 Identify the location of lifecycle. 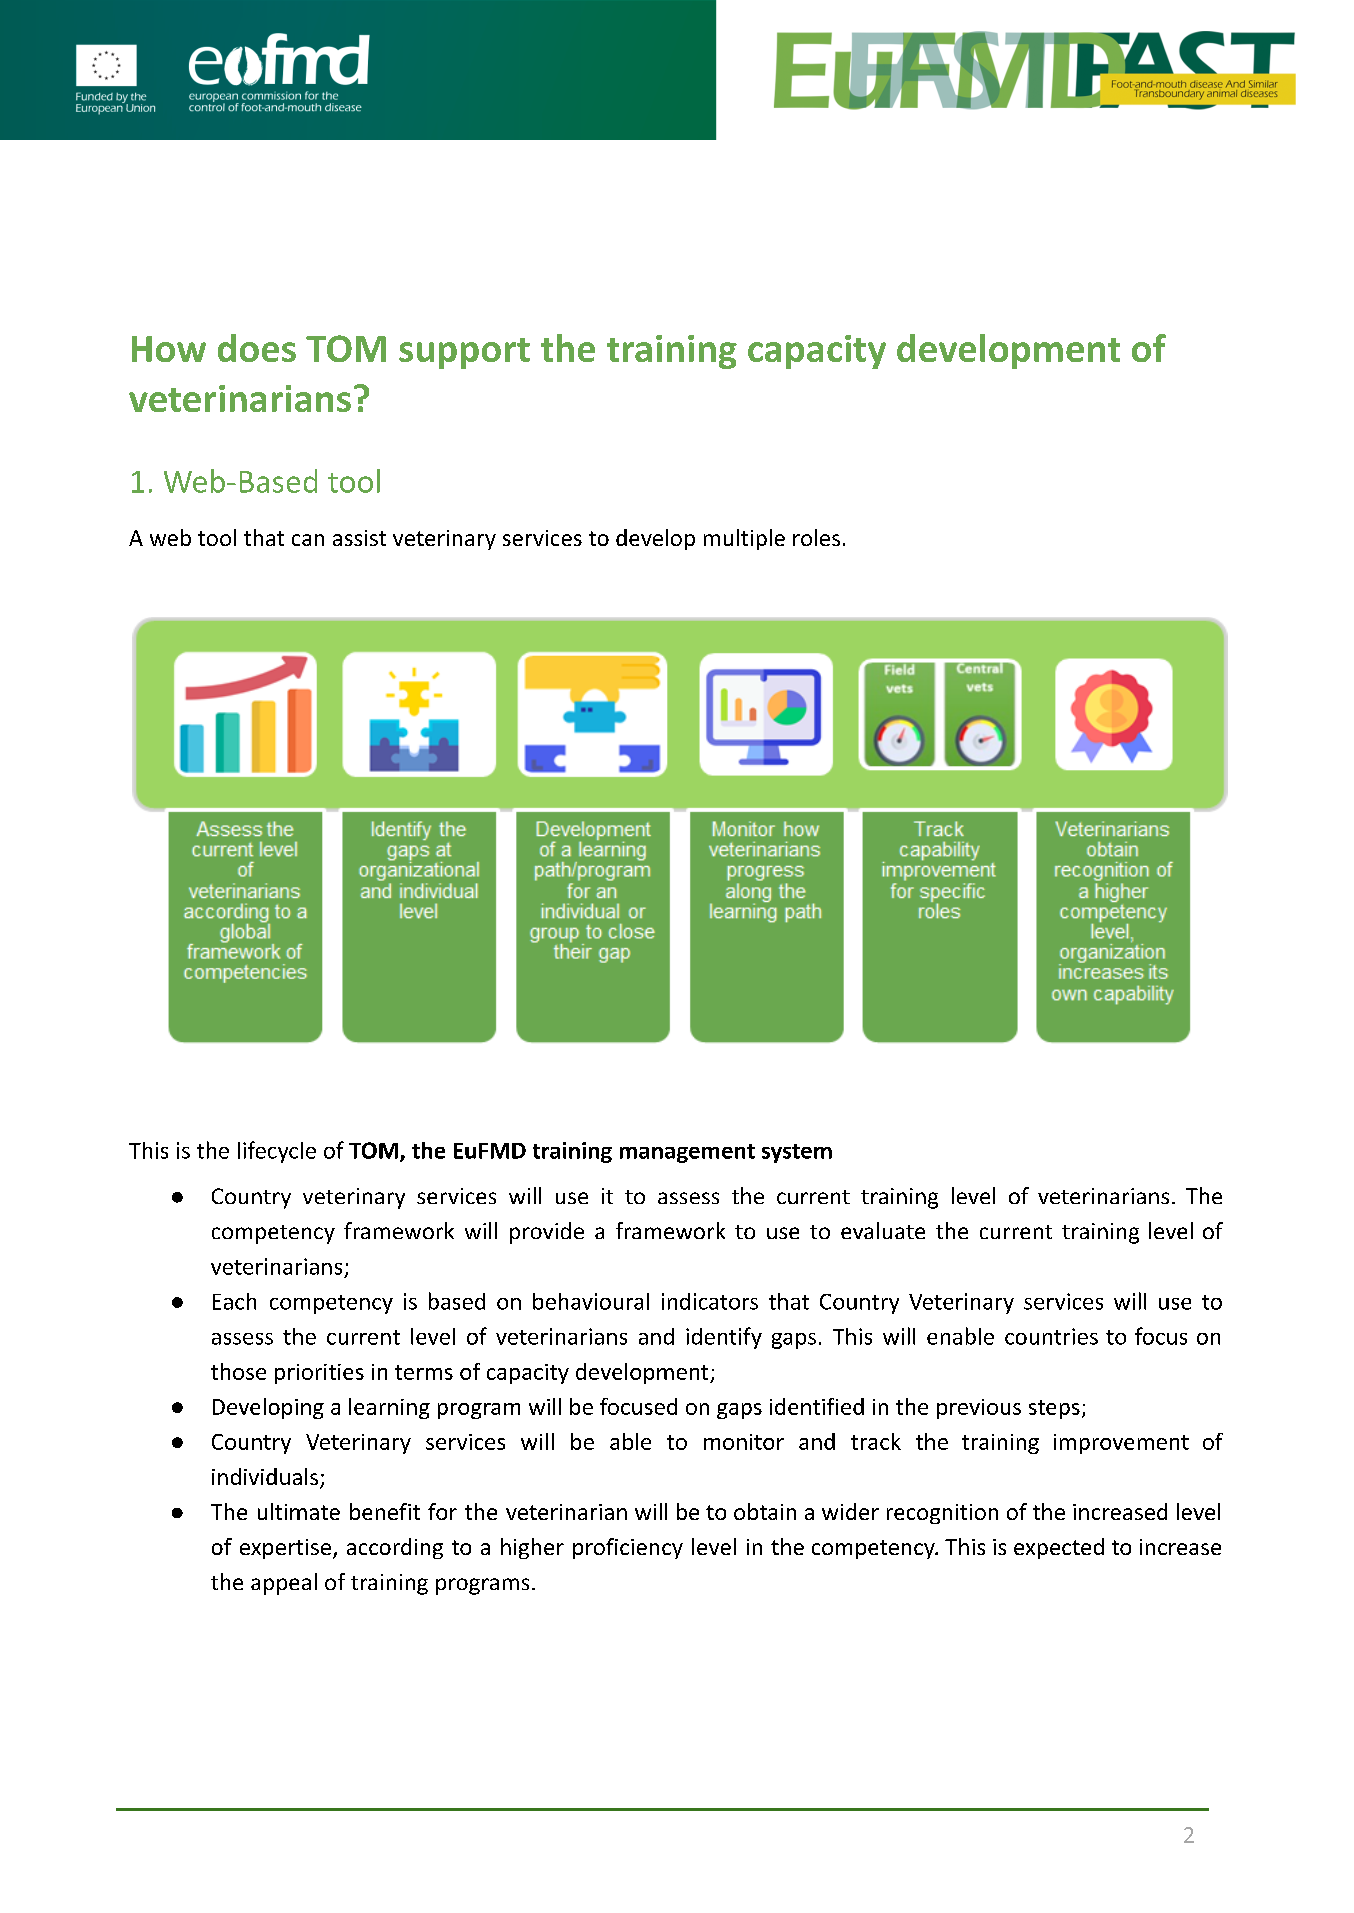
(277, 1152).
